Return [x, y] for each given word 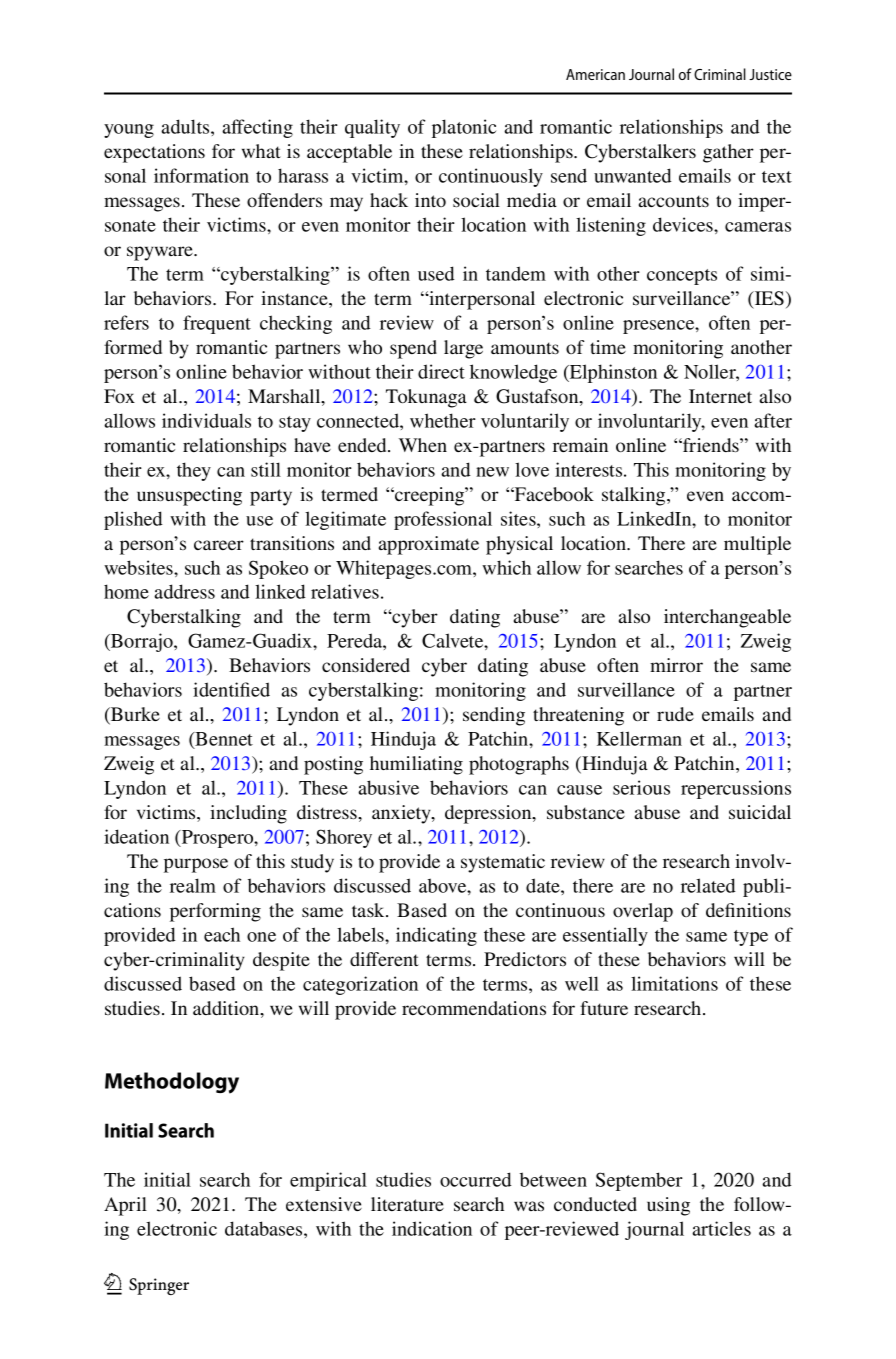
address [184, 591]
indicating [436, 936]
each [222, 934]
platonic [464, 128]
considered [366, 665]
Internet [720, 396]
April [125, 1206]
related [708, 885]
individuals [206, 420]
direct [441, 371]
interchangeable [727, 618]
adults [186, 126]
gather [728, 153]
